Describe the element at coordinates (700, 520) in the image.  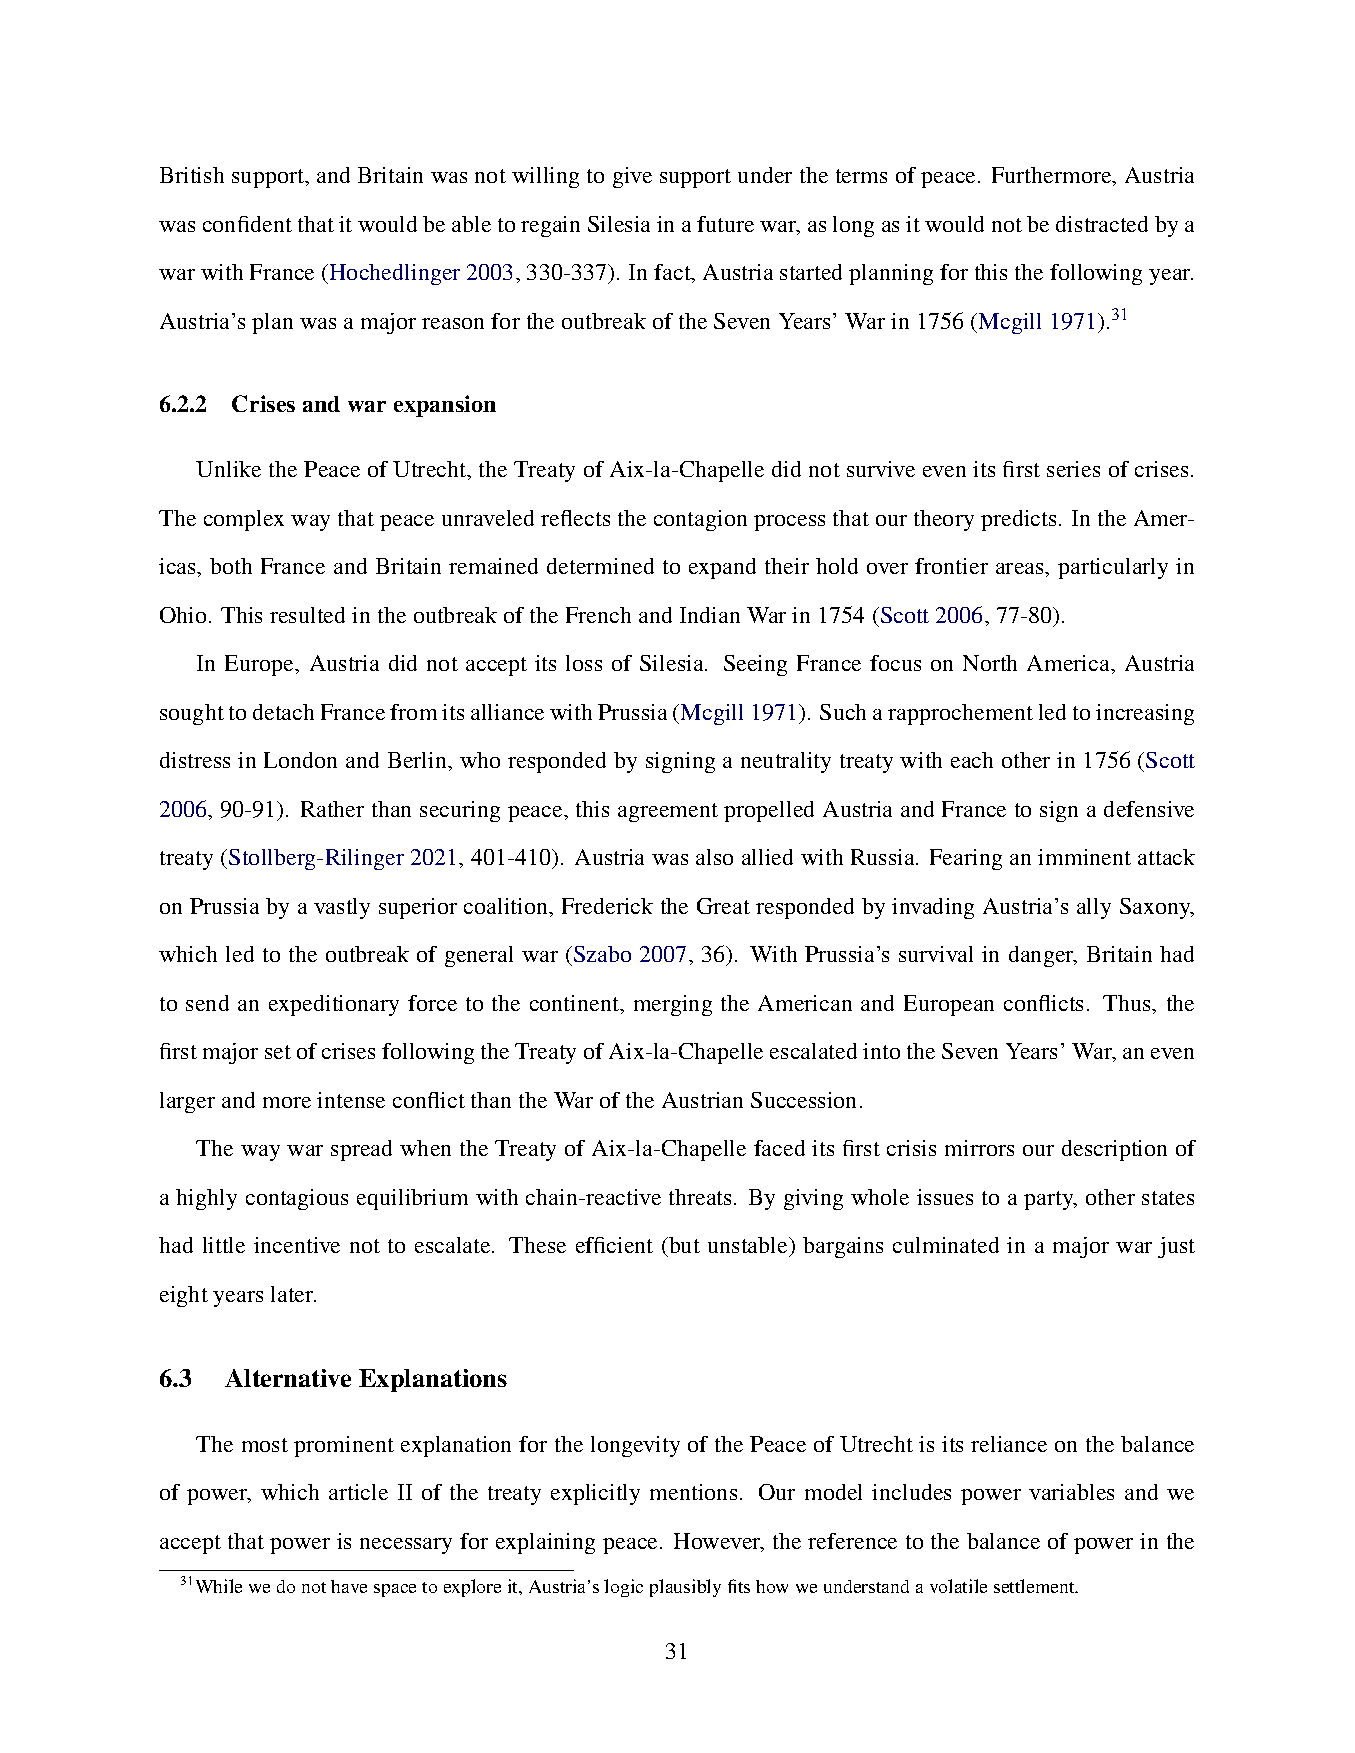
I see `contagion` at that location.
